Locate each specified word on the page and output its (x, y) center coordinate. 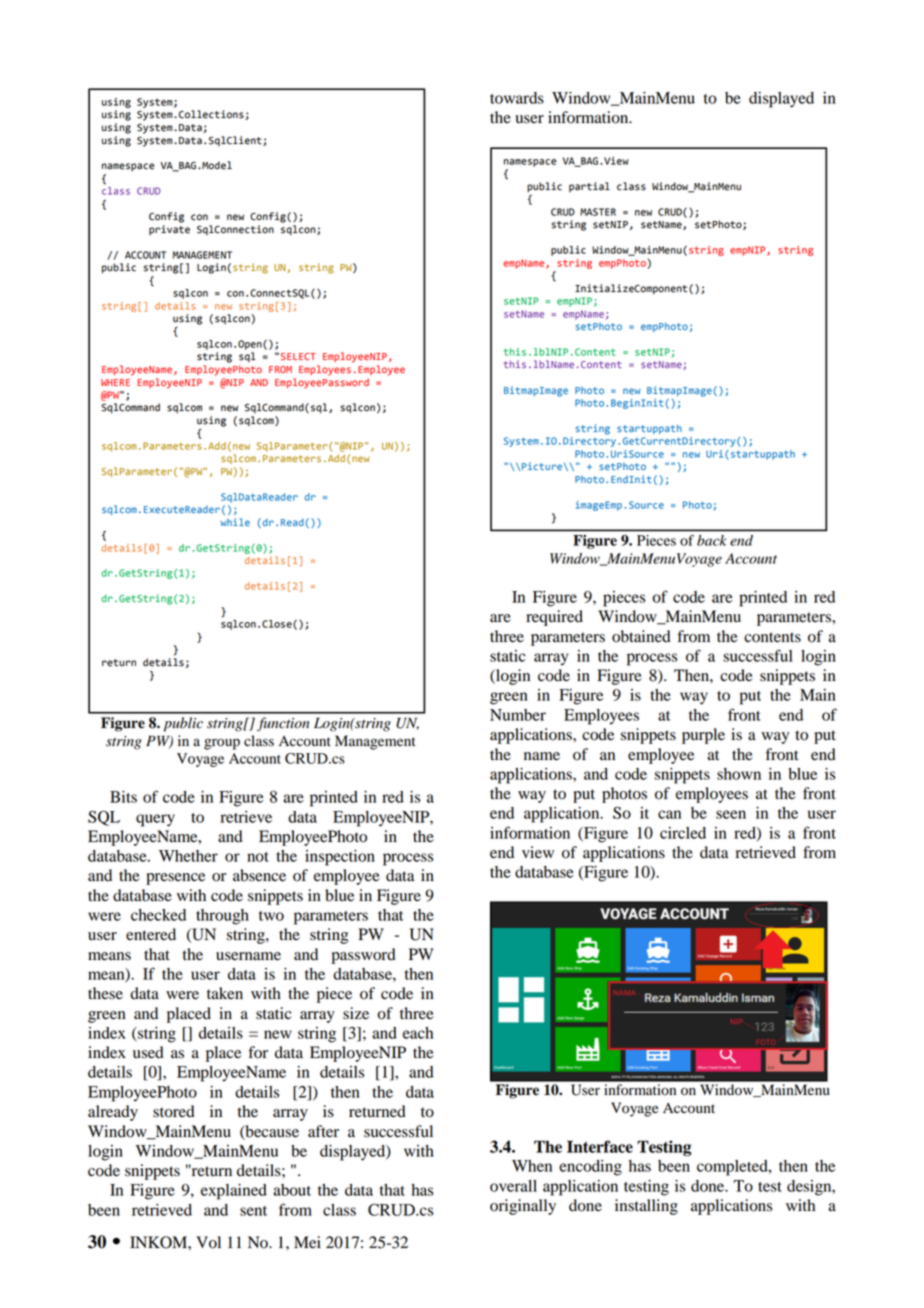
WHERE (115, 382)
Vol (208, 1242)
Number (518, 715)
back (711, 540)
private (169, 230)
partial (589, 187)
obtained (641, 636)
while (235, 522)
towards (517, 98)
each (418, 1033)
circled (683, 833)
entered (151, 934)
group (222, 744)
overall (513, 1186)
